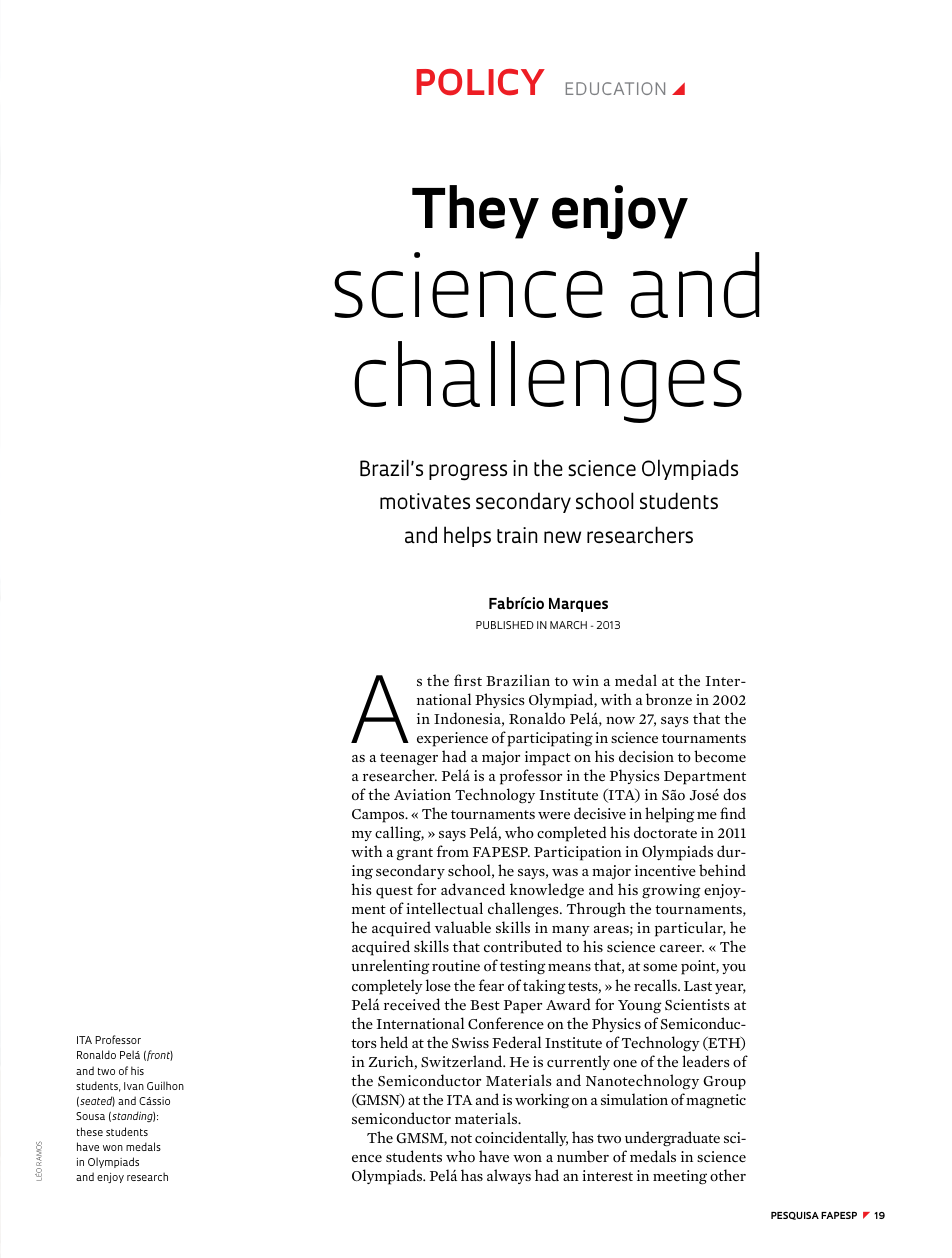  I want to click on grant, so click(415, 854).
